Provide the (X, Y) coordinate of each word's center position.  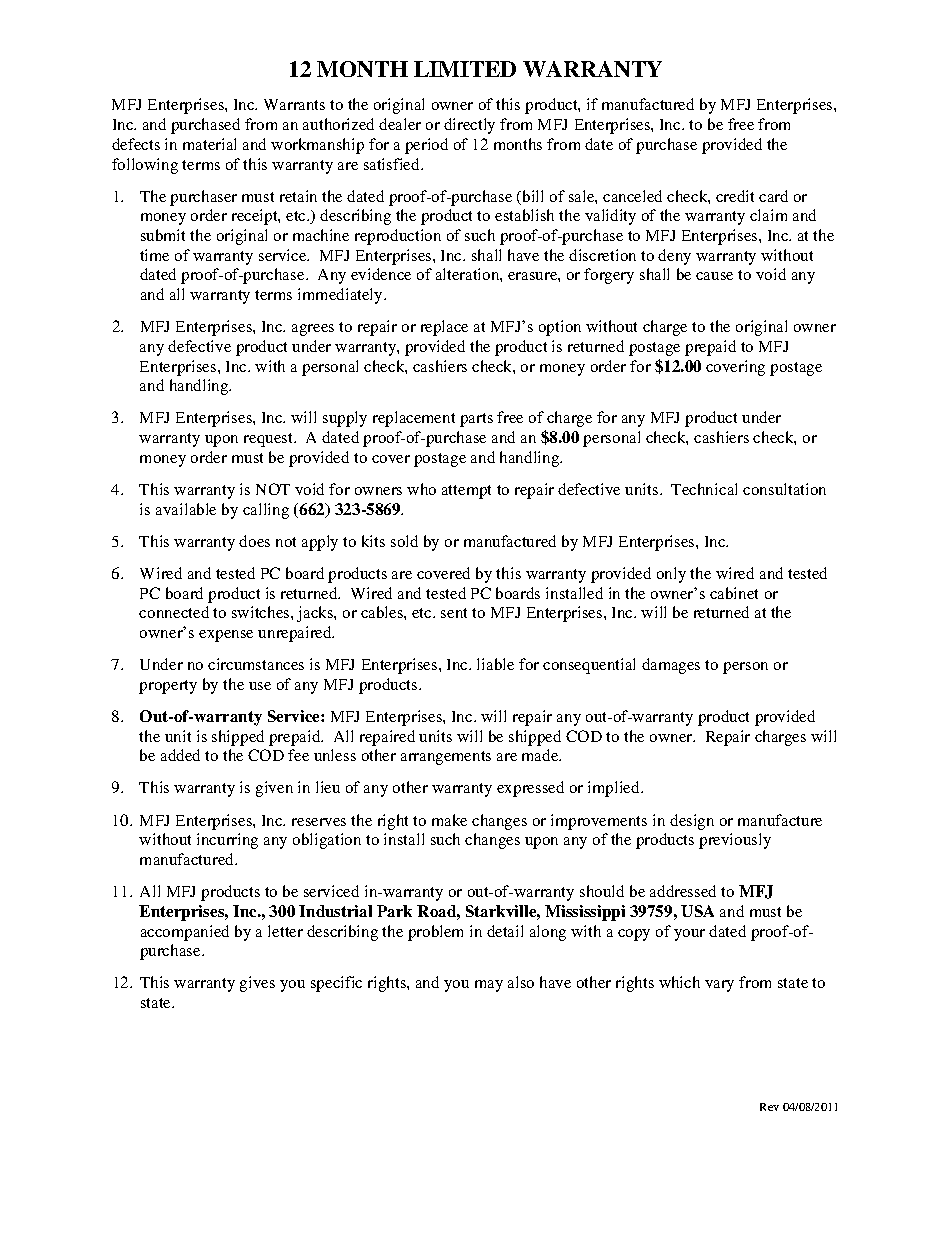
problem (435, 933)
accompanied (185, 933)
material (209, 144)
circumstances (256, 664)
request (270, 440)
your (689, 935)
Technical (704, 489)
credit (735, 196)
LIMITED (465, 69)
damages (671, 666)
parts (476, 420)
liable (495, 664)
